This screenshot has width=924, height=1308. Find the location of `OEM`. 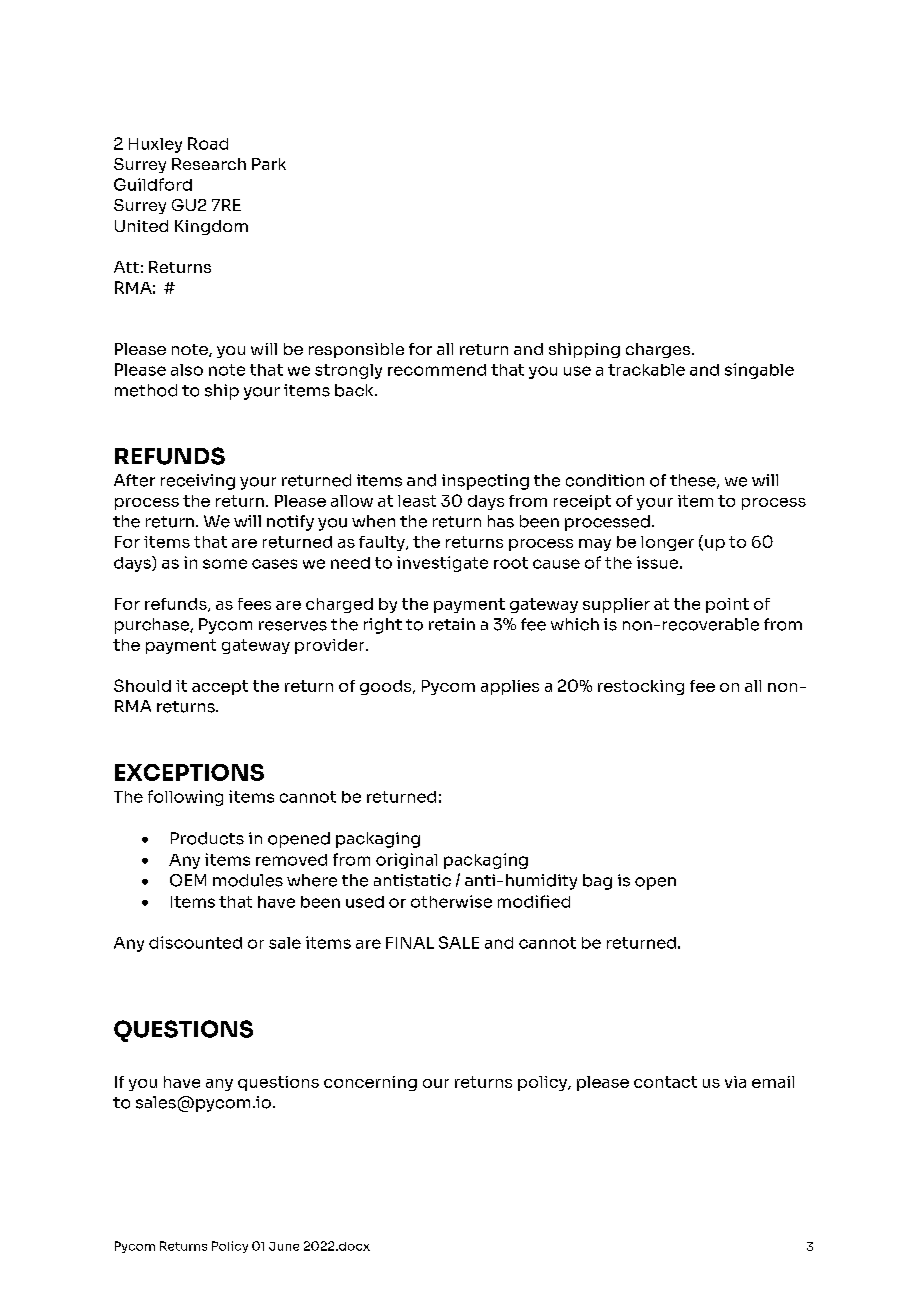

OEM is located at coordinates (188, 880).
